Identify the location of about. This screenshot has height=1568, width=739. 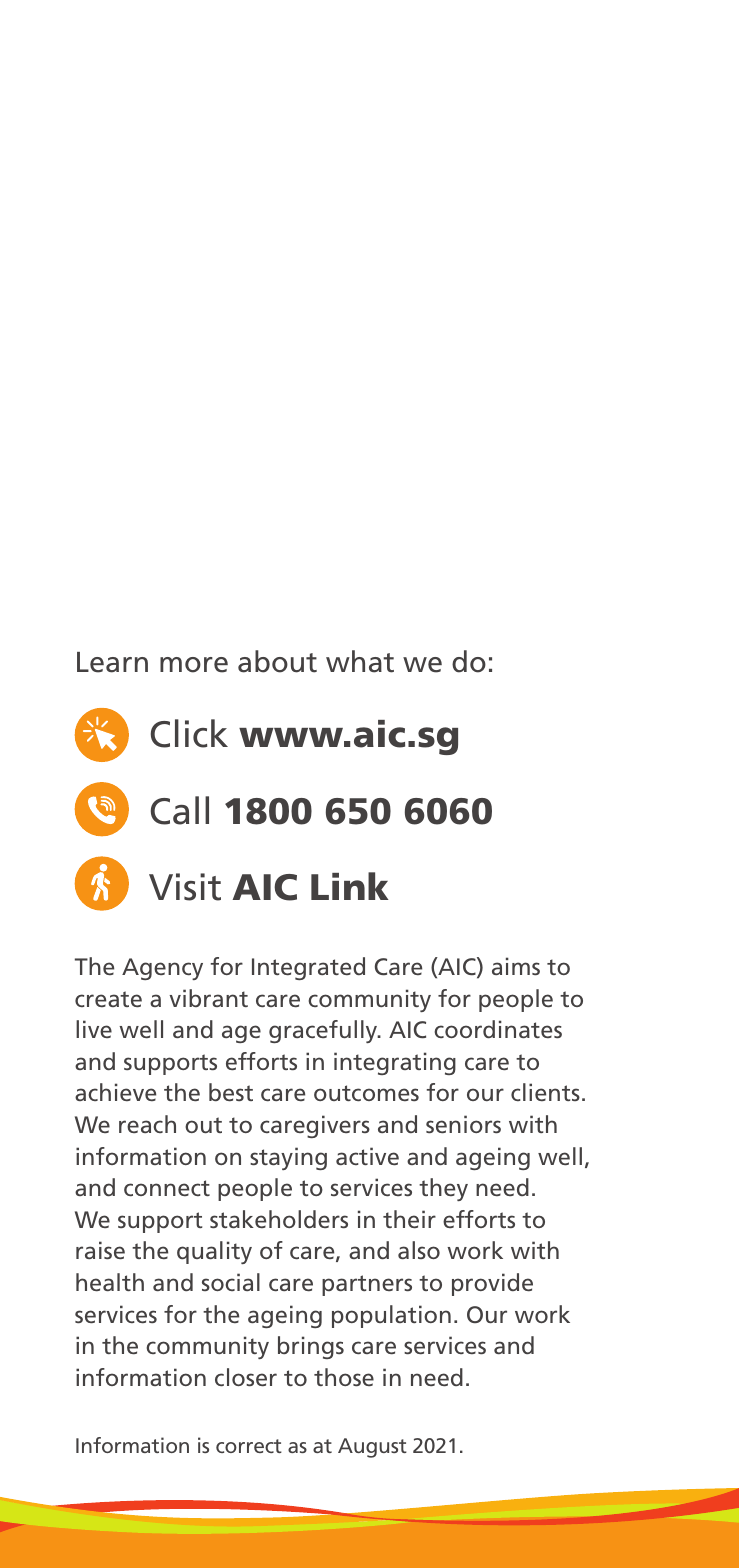
(277, 661).
